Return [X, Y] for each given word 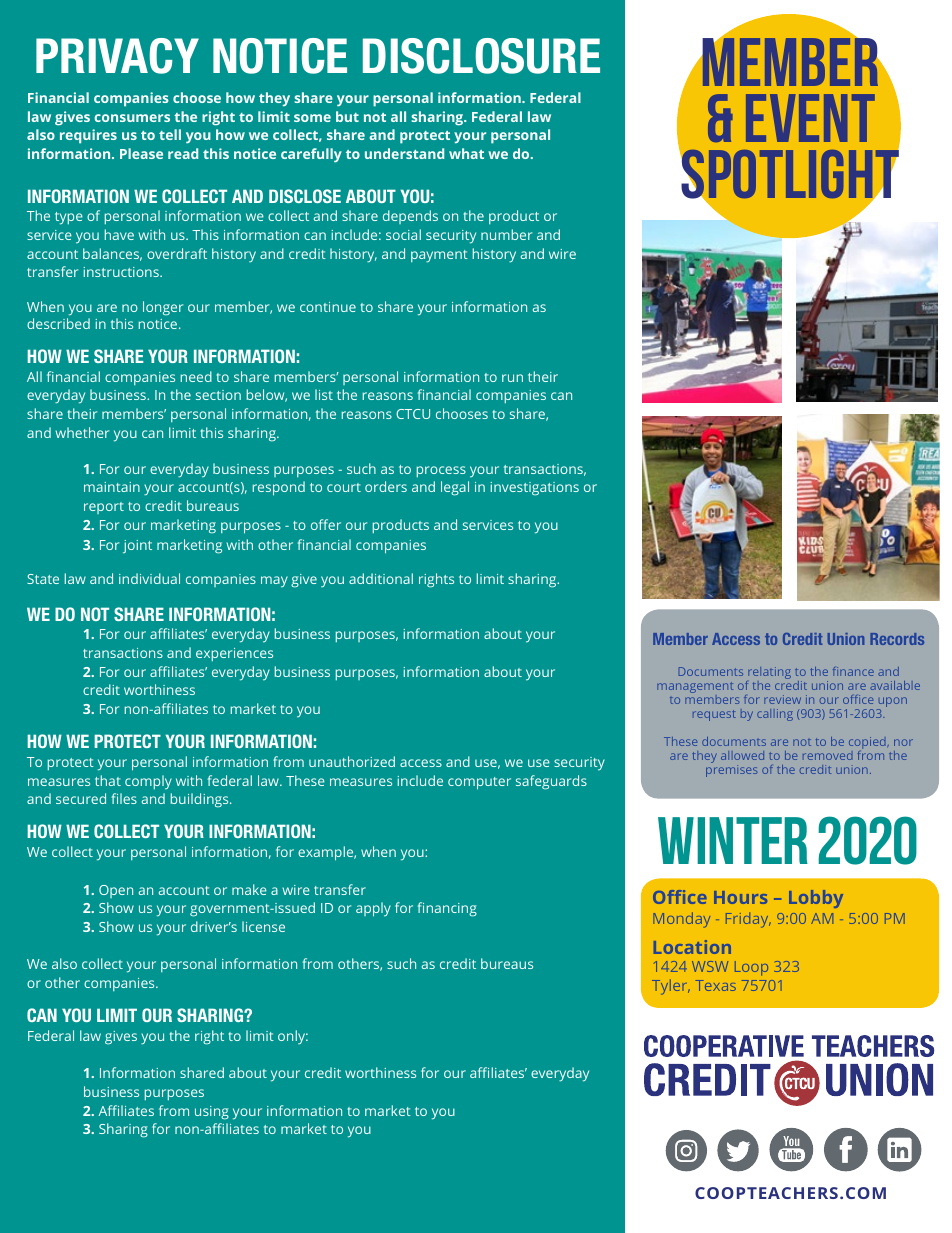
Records [897, 639]
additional [381, 578]
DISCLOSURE [481, 56]
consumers [132, 118]
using [212, 1113]
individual [149, 578]
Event [810, 118]
